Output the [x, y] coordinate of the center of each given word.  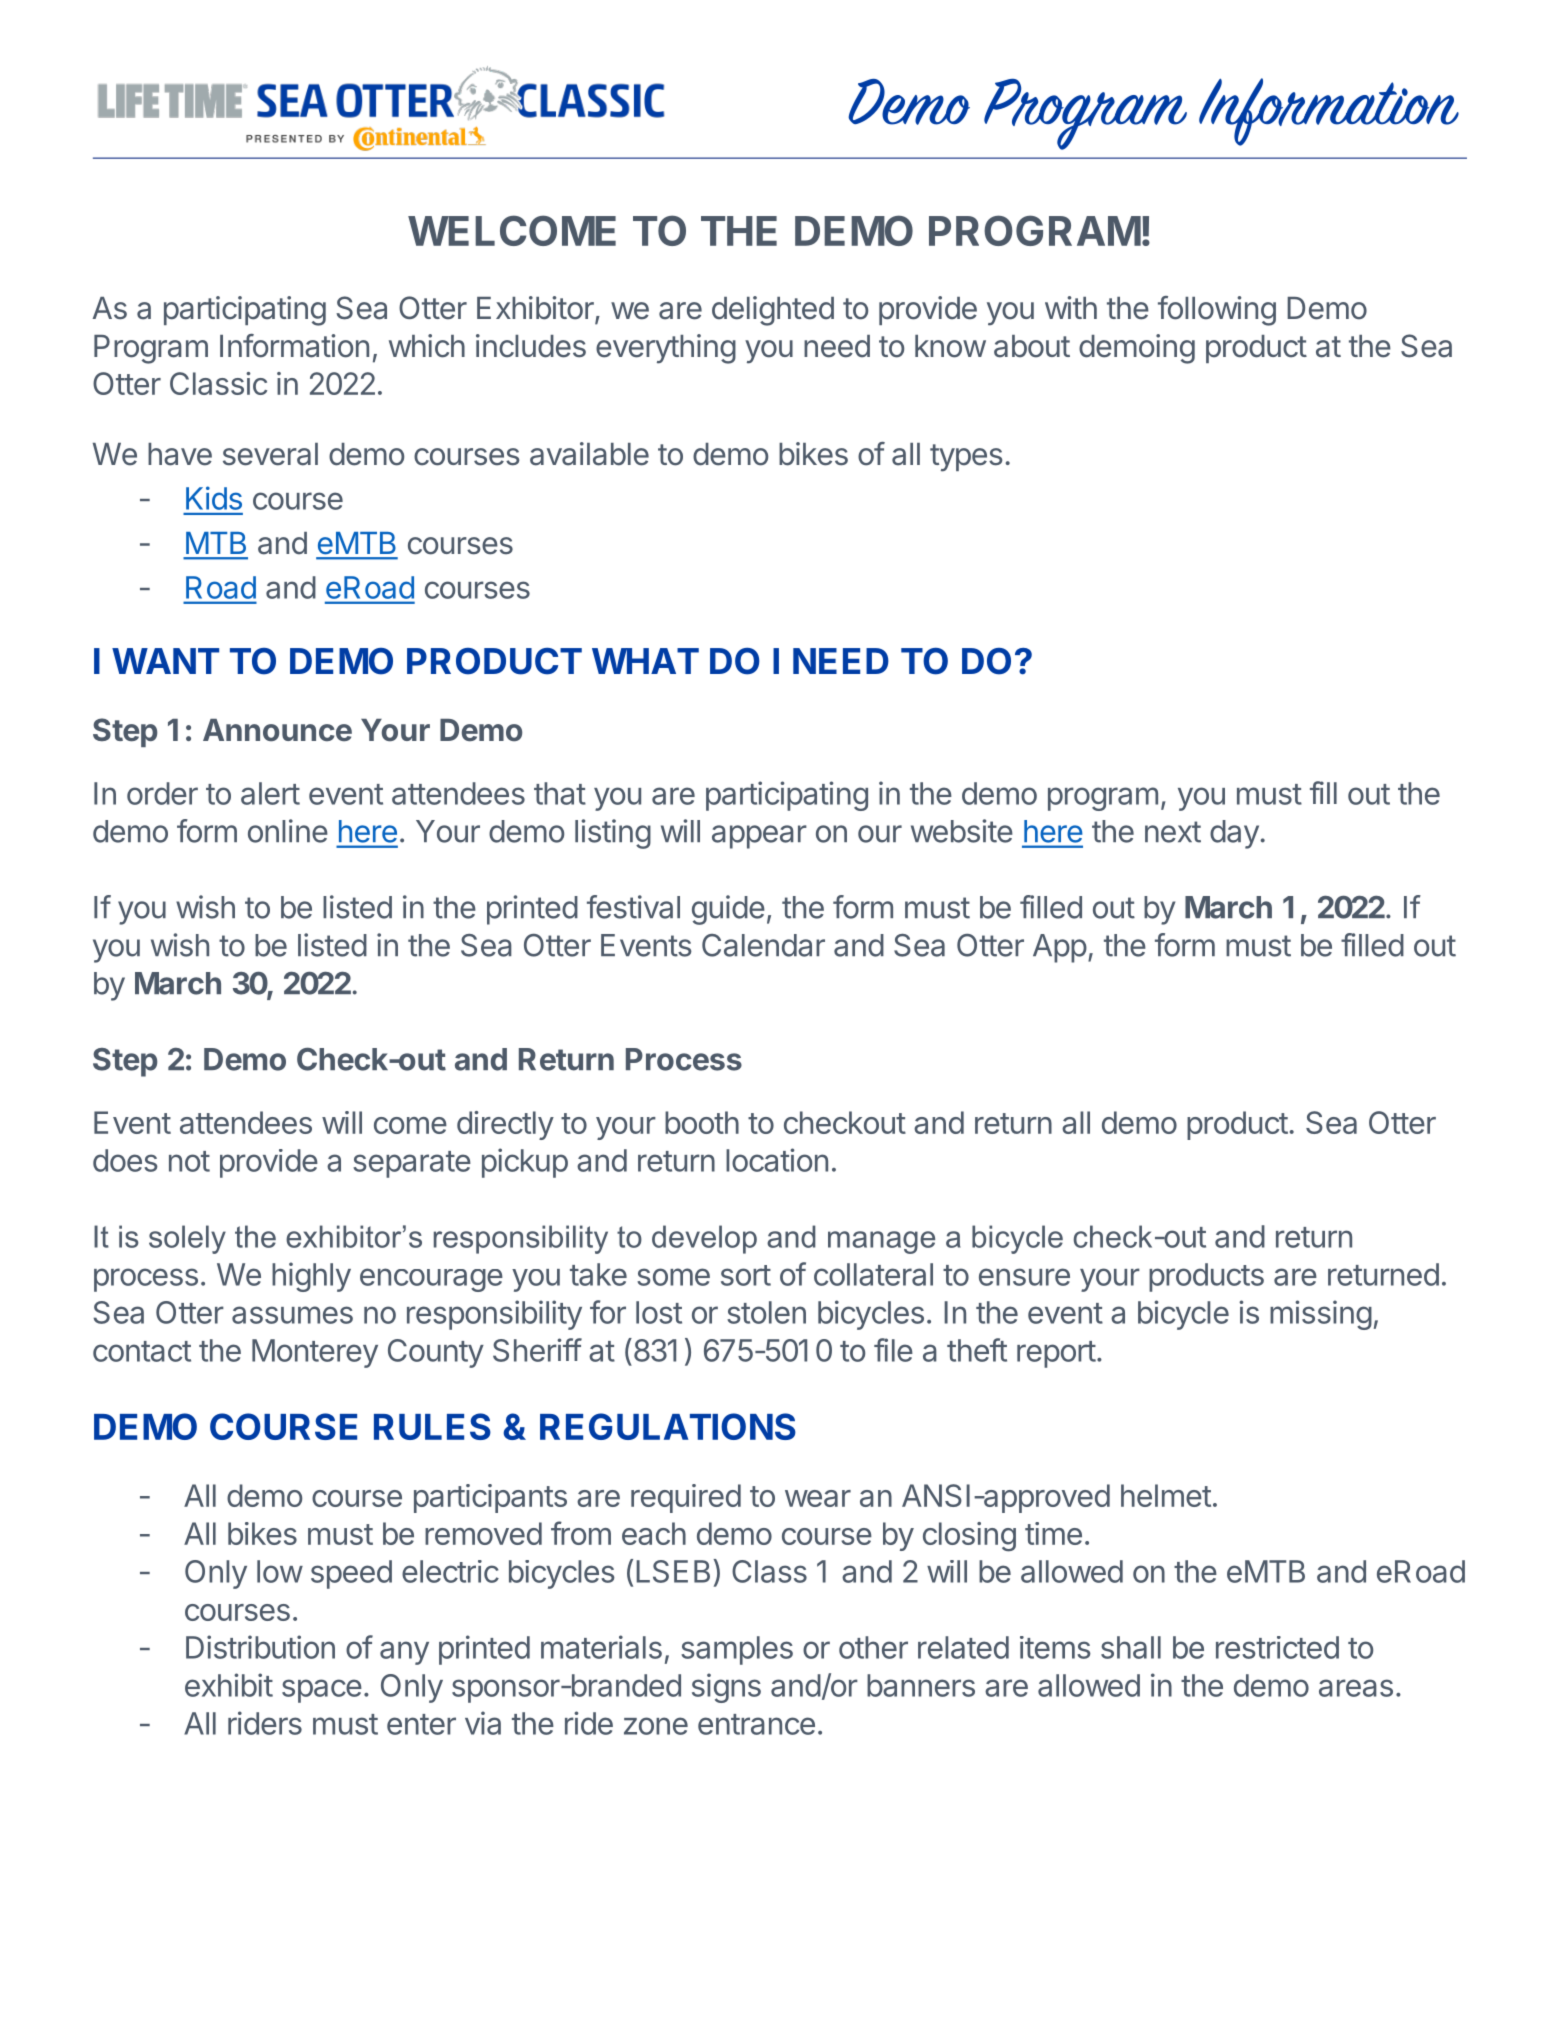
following [1217, 311]
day [1234, 834]
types [966, 458]
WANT [165, 661]
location [777, 1160]
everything [666, 349]
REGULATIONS [668, 1426]
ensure [1024, 1277]
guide [728, 910]
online [288, 831]
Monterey [315, 1353]
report [1056, 1354]
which [427, 346]
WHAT [645, 661]
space [322, 1691]
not [189, 1161]
